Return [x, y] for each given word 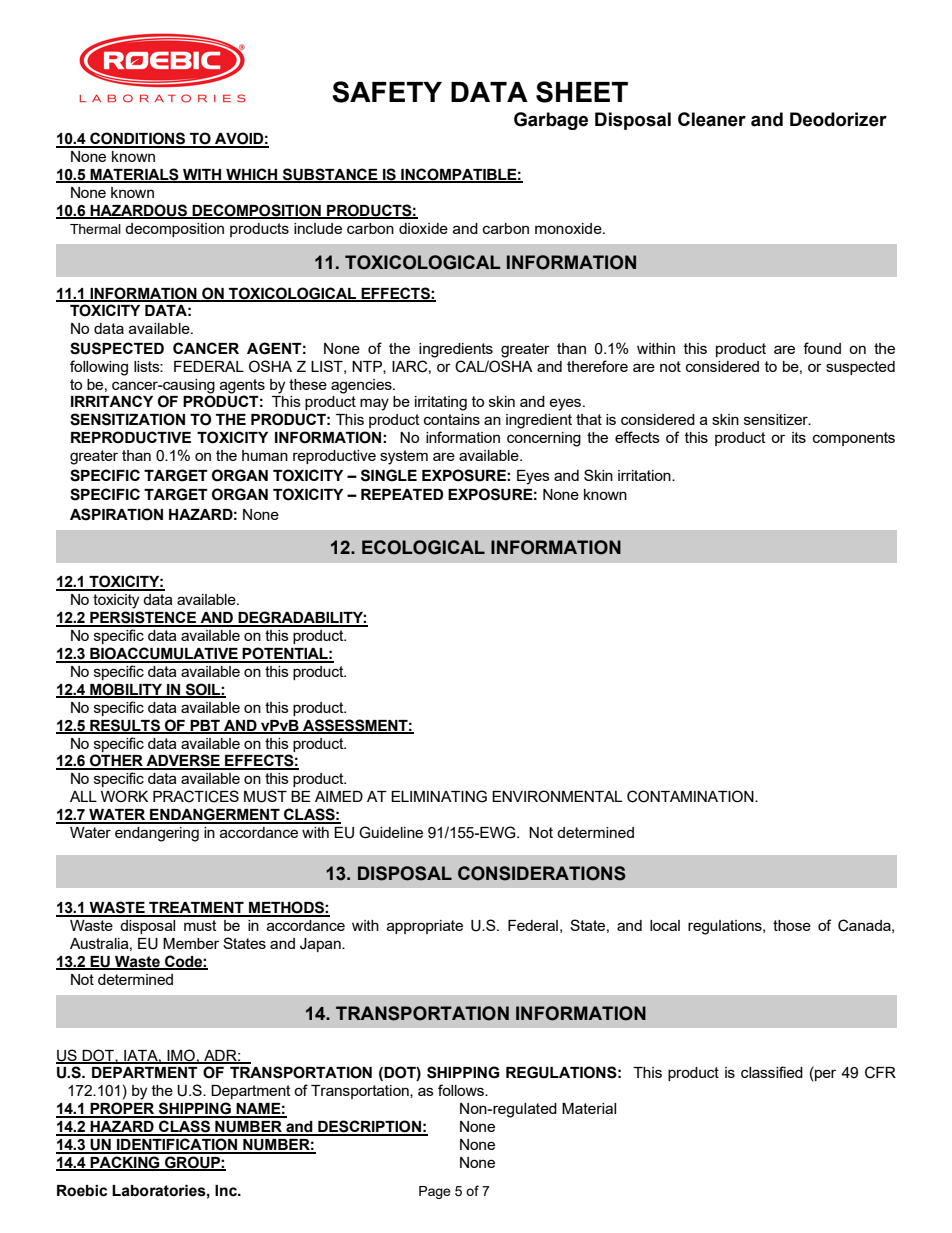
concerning [544, 439]
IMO [181, 1056]
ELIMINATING [439, 796]
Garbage [551, 121]
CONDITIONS [138, 139]
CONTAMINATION [691, 796]
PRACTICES [196, 796]
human [265, 455]
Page [435, 1192]
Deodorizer [838, 119]
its [799, 437]
